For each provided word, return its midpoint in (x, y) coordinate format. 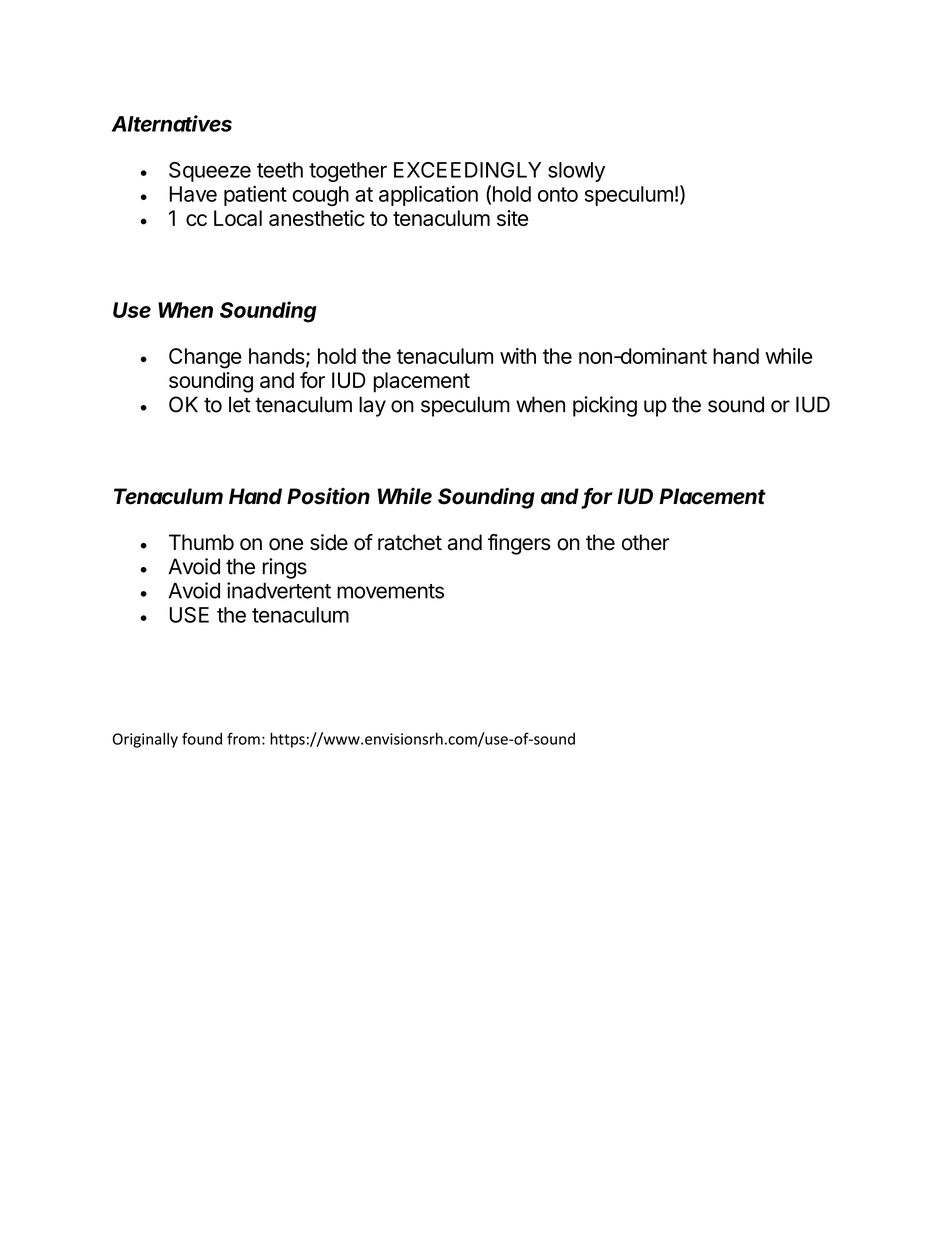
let (240, 404)
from (243, 738)
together (348, 172)
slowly (576, 172)
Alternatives (172, 123)
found (202, 738)
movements (390, 591)
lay (372, 406)
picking (605, 406)
